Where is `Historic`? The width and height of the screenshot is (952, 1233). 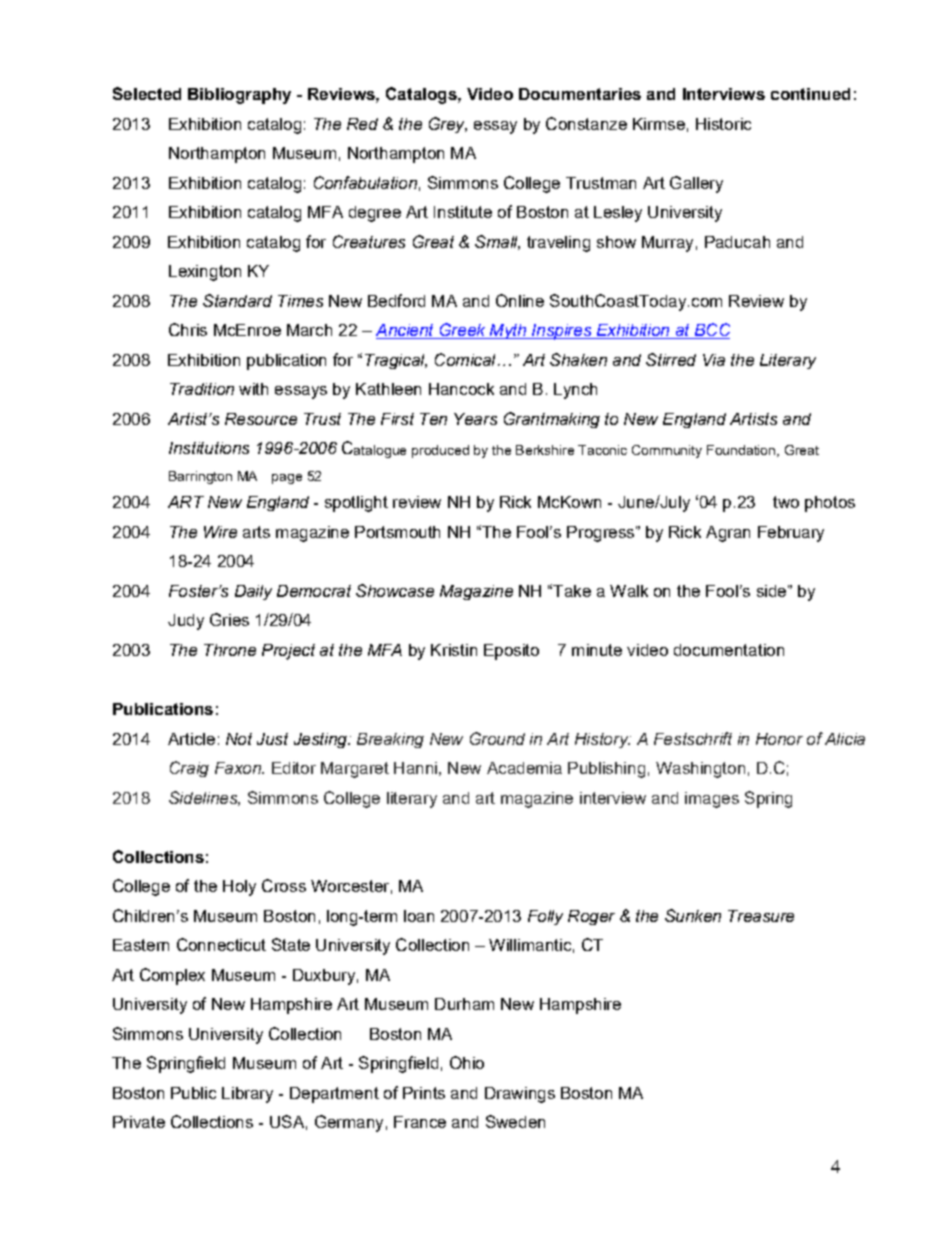 Historic is located at coordinates (723, 124).
